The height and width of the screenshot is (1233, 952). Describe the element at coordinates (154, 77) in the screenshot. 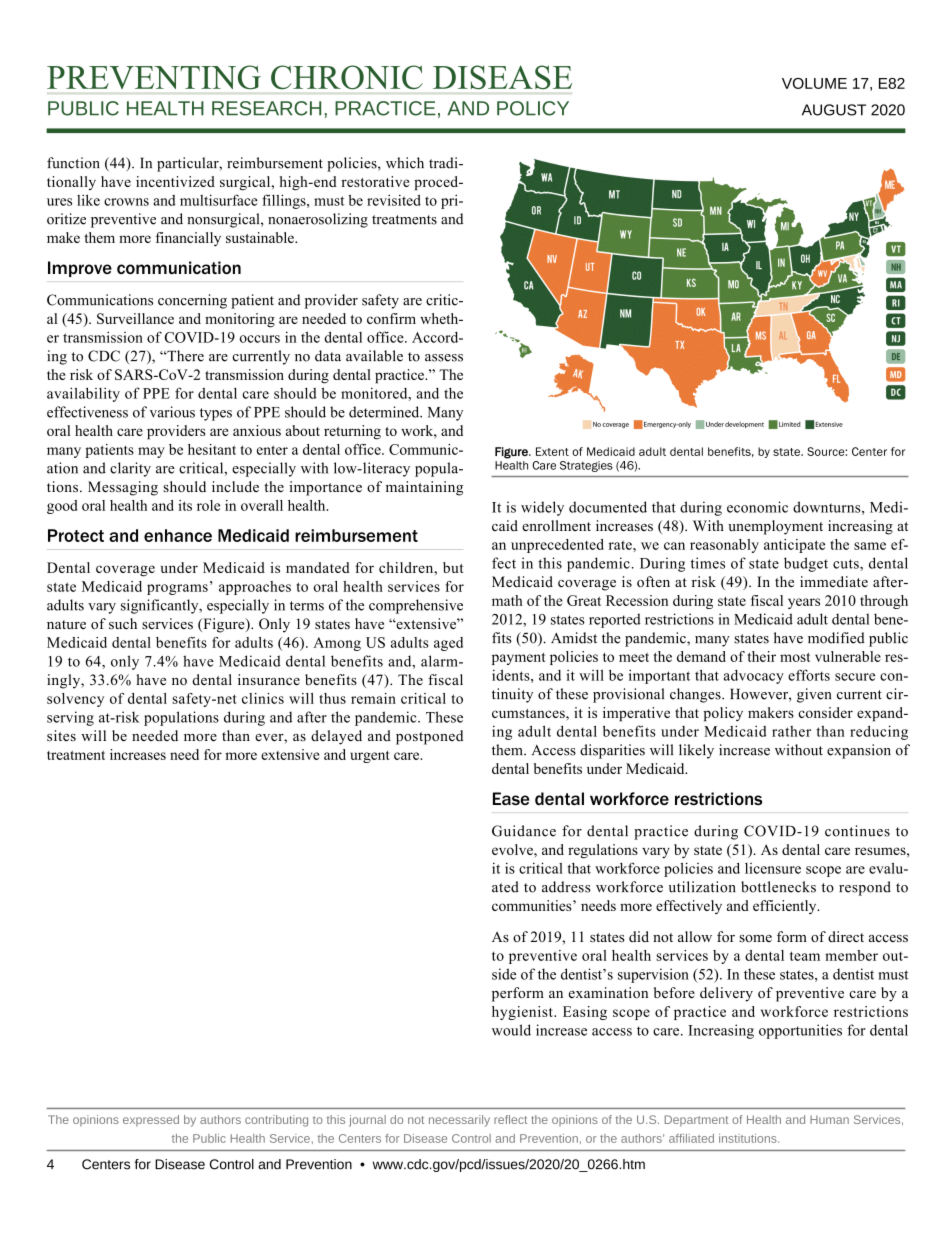

I see `PREVENTING` at that location.
